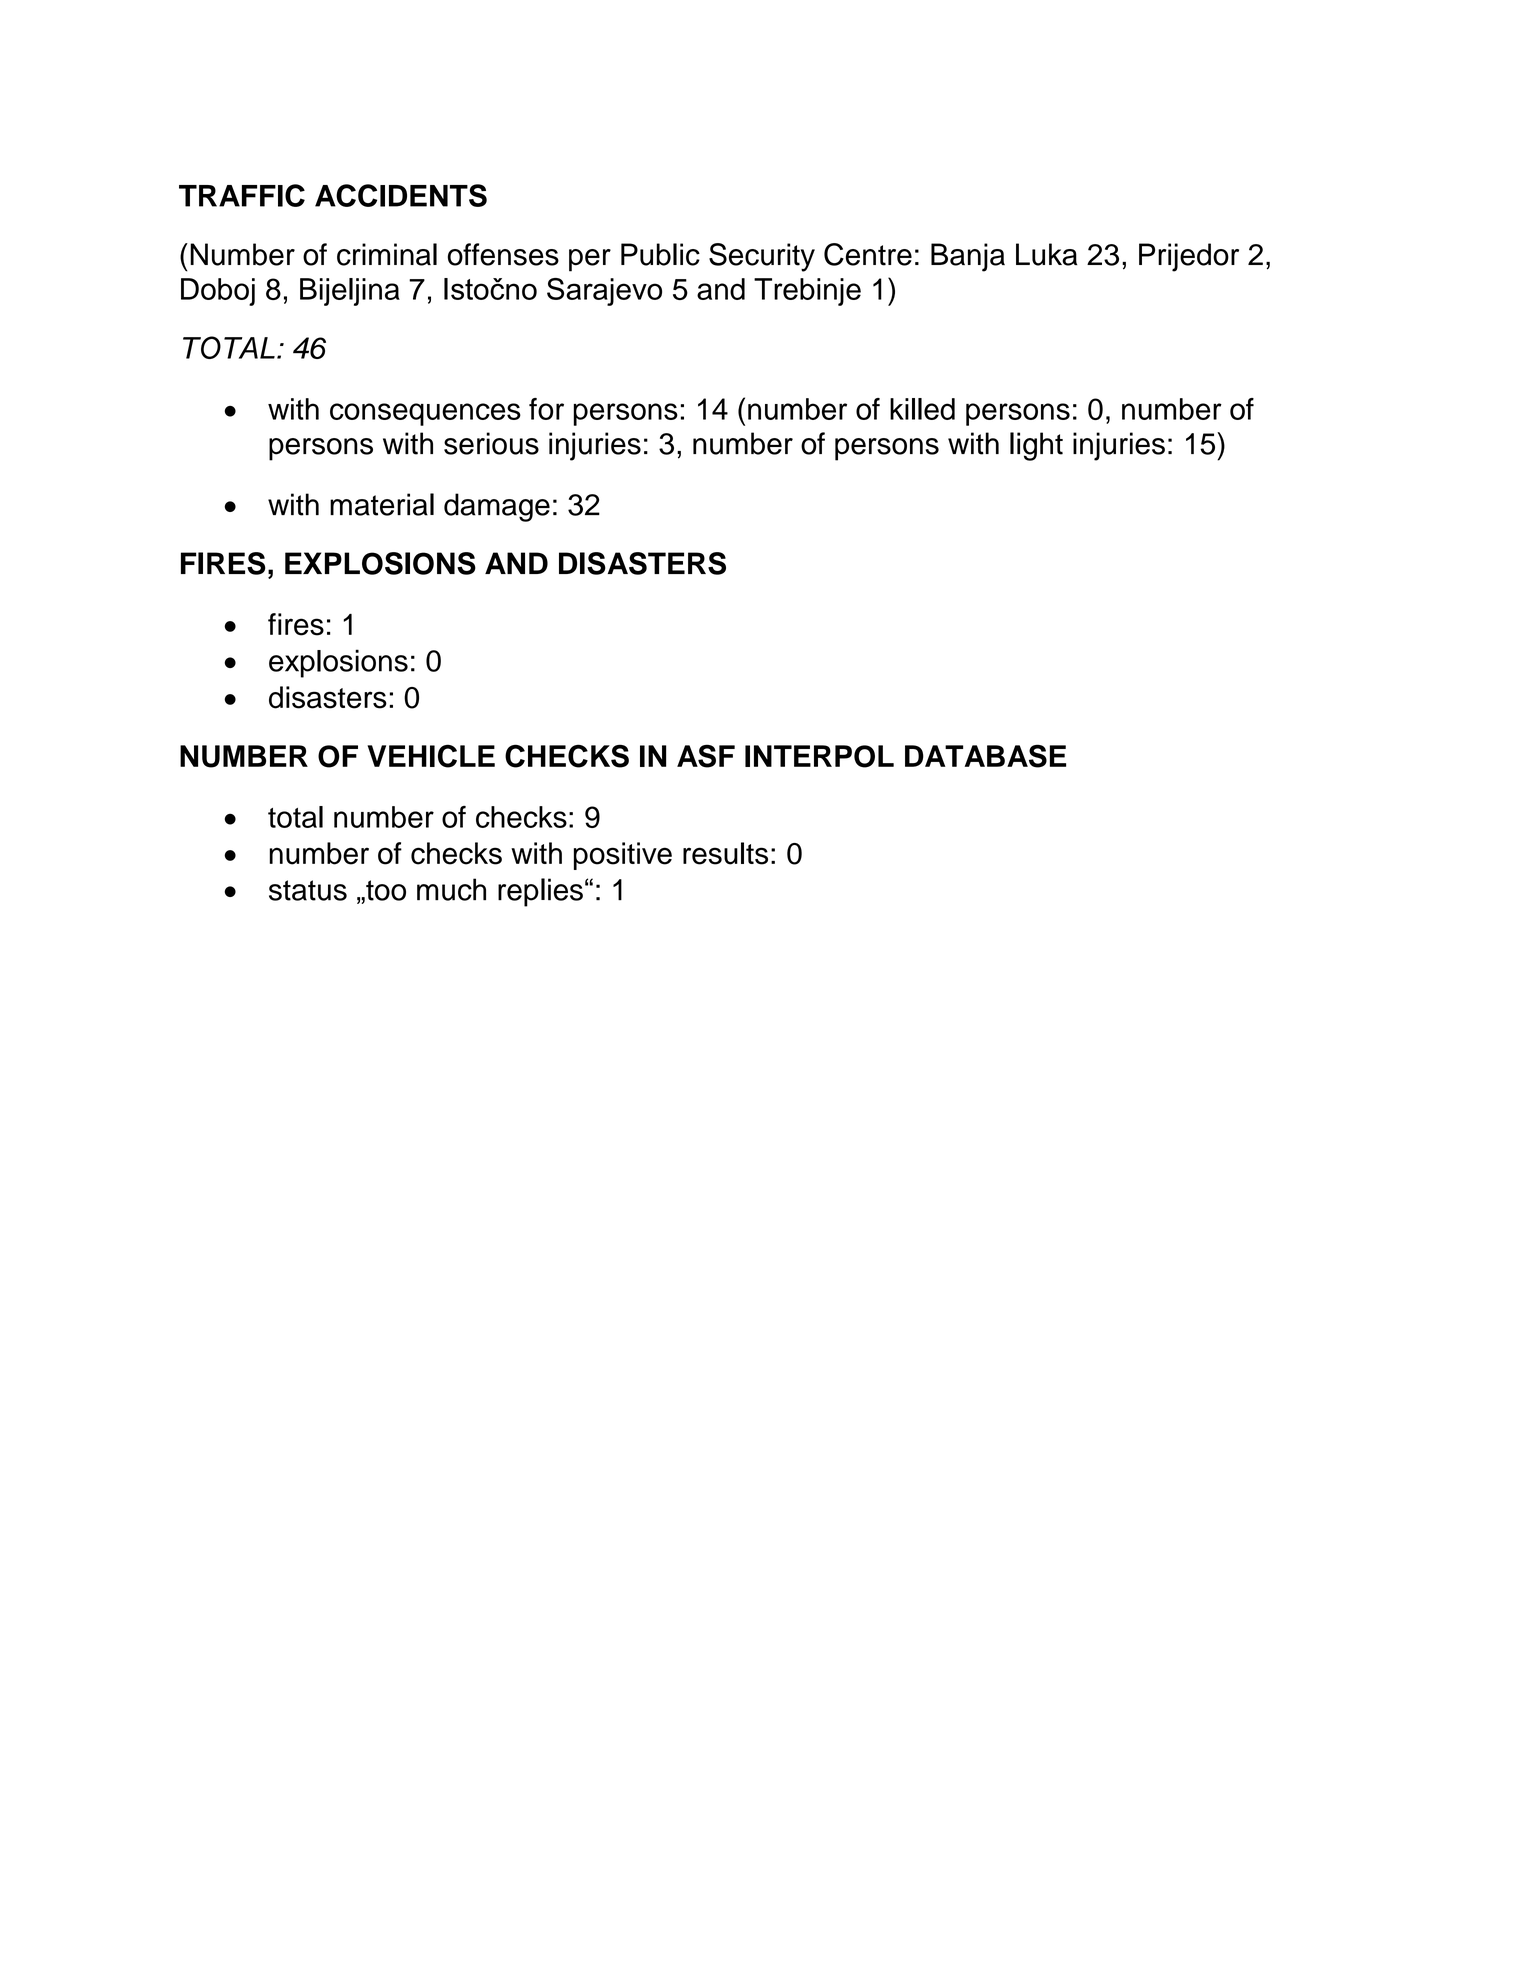 The width and height of the screenshot is (1518, 1965). What do you see at coordinates (425, 414) in the screenshot?
I see `consequences` at bounding box center [425, 414].
